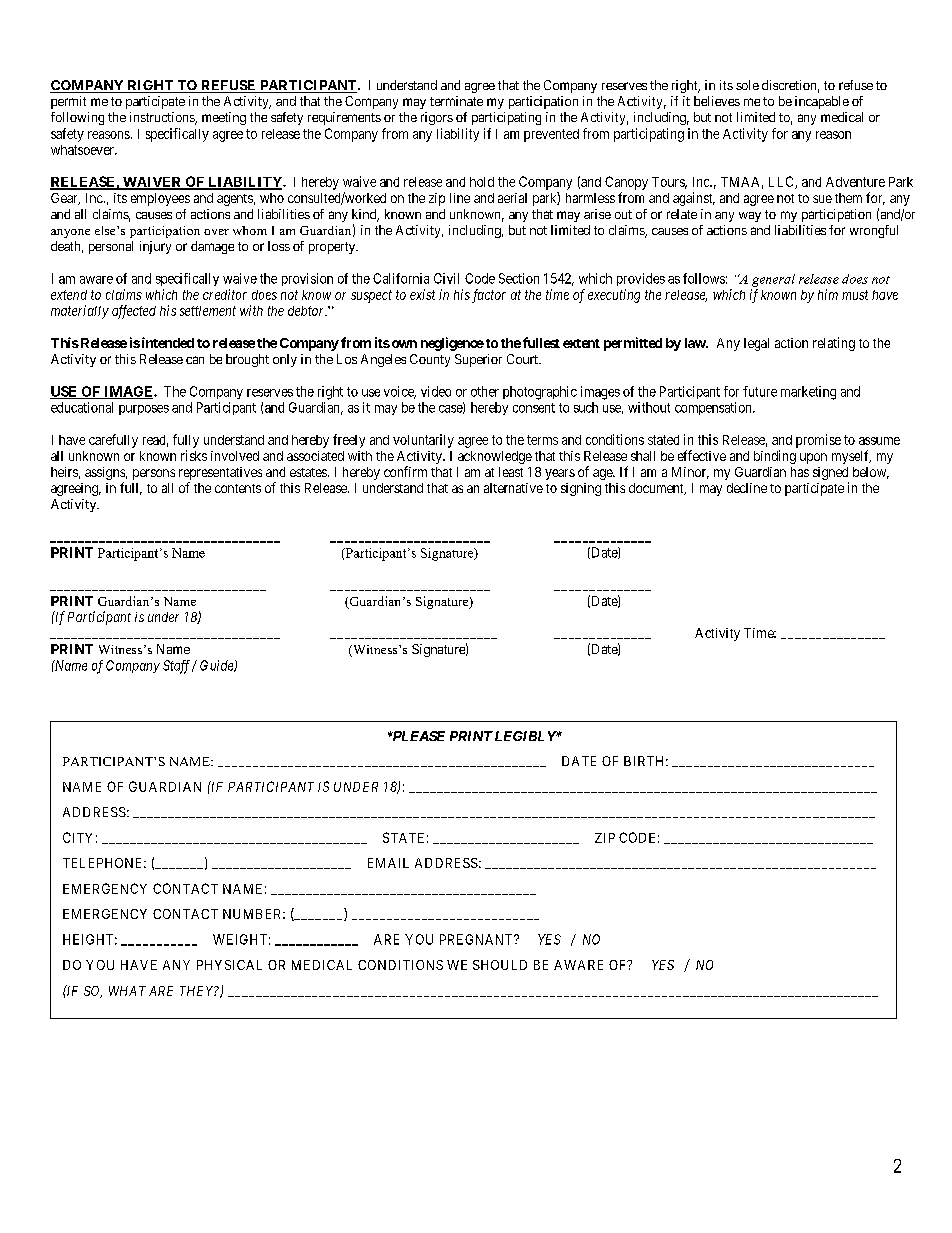 The height and width of the screenshot is (1233, 952). I want to click on contents, so click(238, 488).
